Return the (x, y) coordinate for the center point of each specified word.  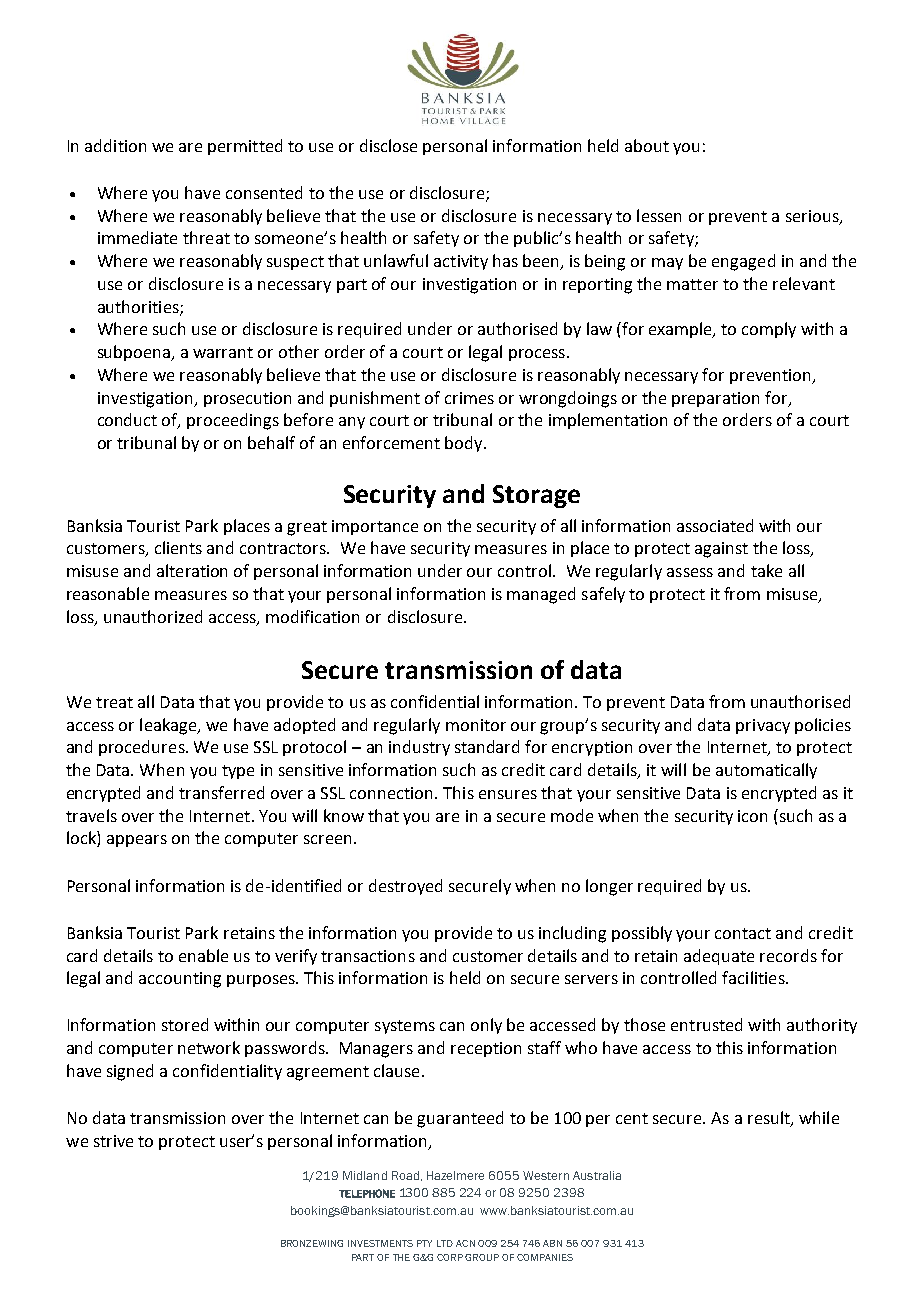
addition (115, 145)
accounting (180, 980)
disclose (388, 145)
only (486, 1026)
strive (113, 1141)
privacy (763, 726)
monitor (476, 725)
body (465, 444)
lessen (659, 215)
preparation (715, 399)
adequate (719, 957)
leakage (169, 726)
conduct (127, 419)
